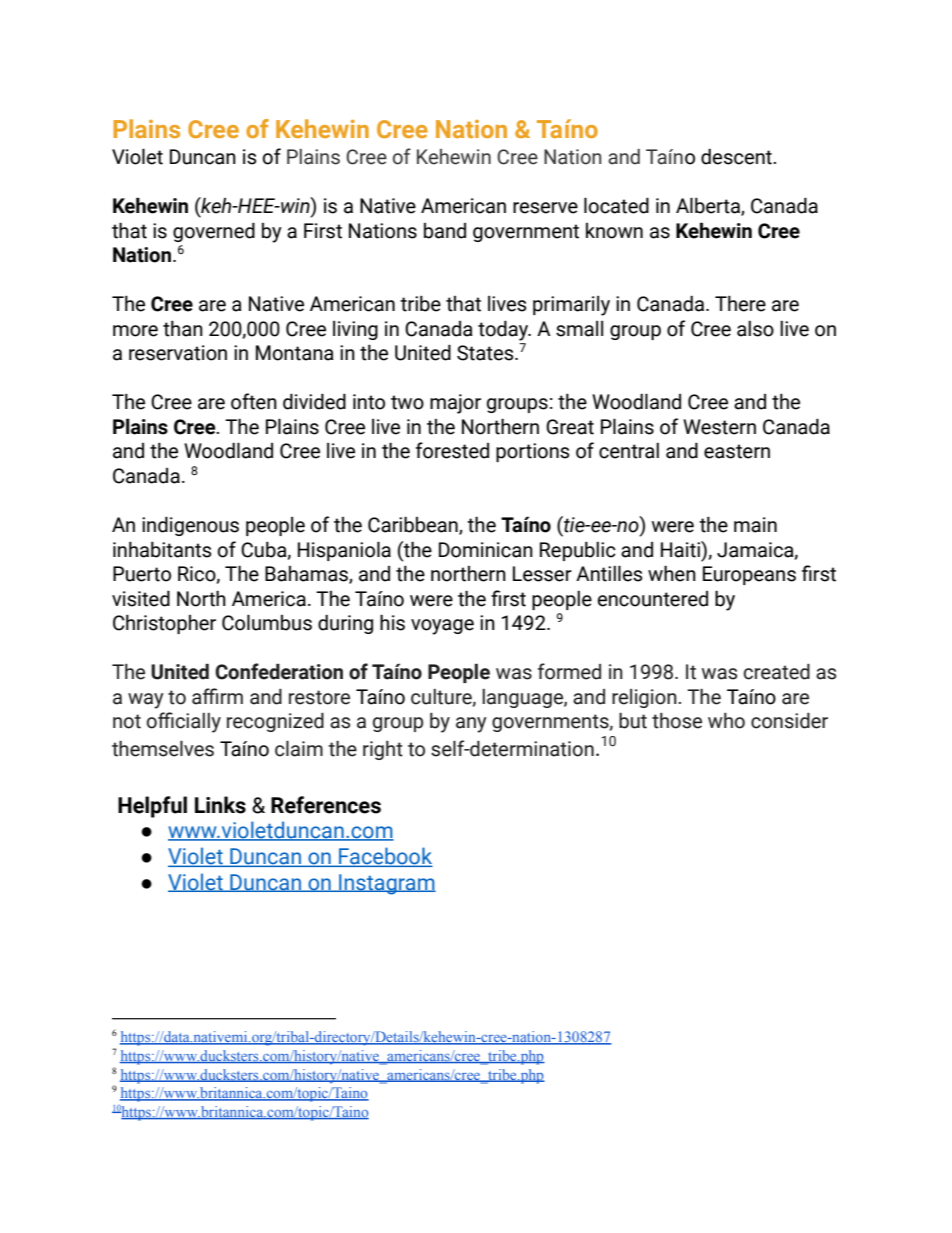  I want to click on descent, so click(737, 157).
